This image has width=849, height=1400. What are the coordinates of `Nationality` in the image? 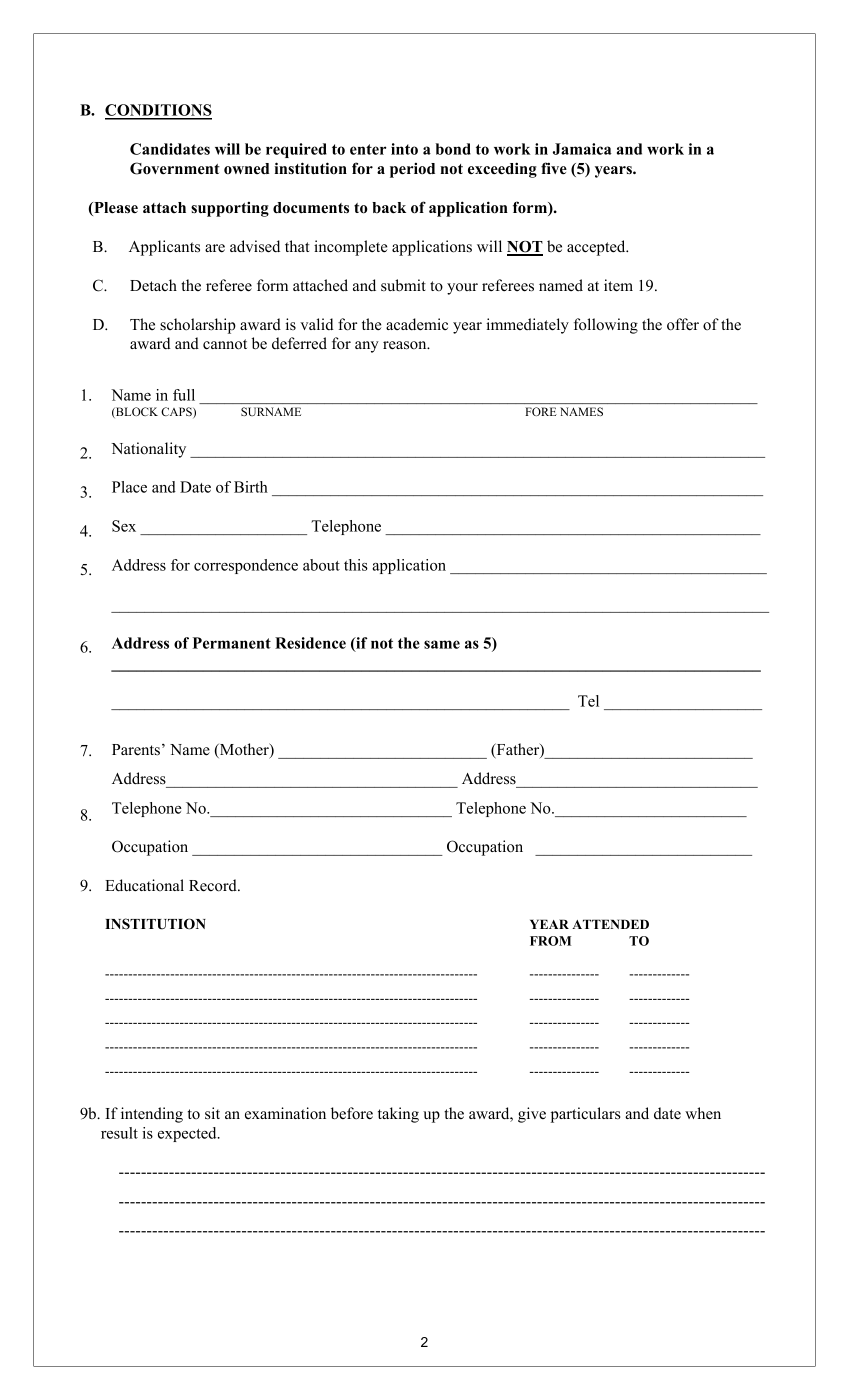 It's located at (148, 450).
